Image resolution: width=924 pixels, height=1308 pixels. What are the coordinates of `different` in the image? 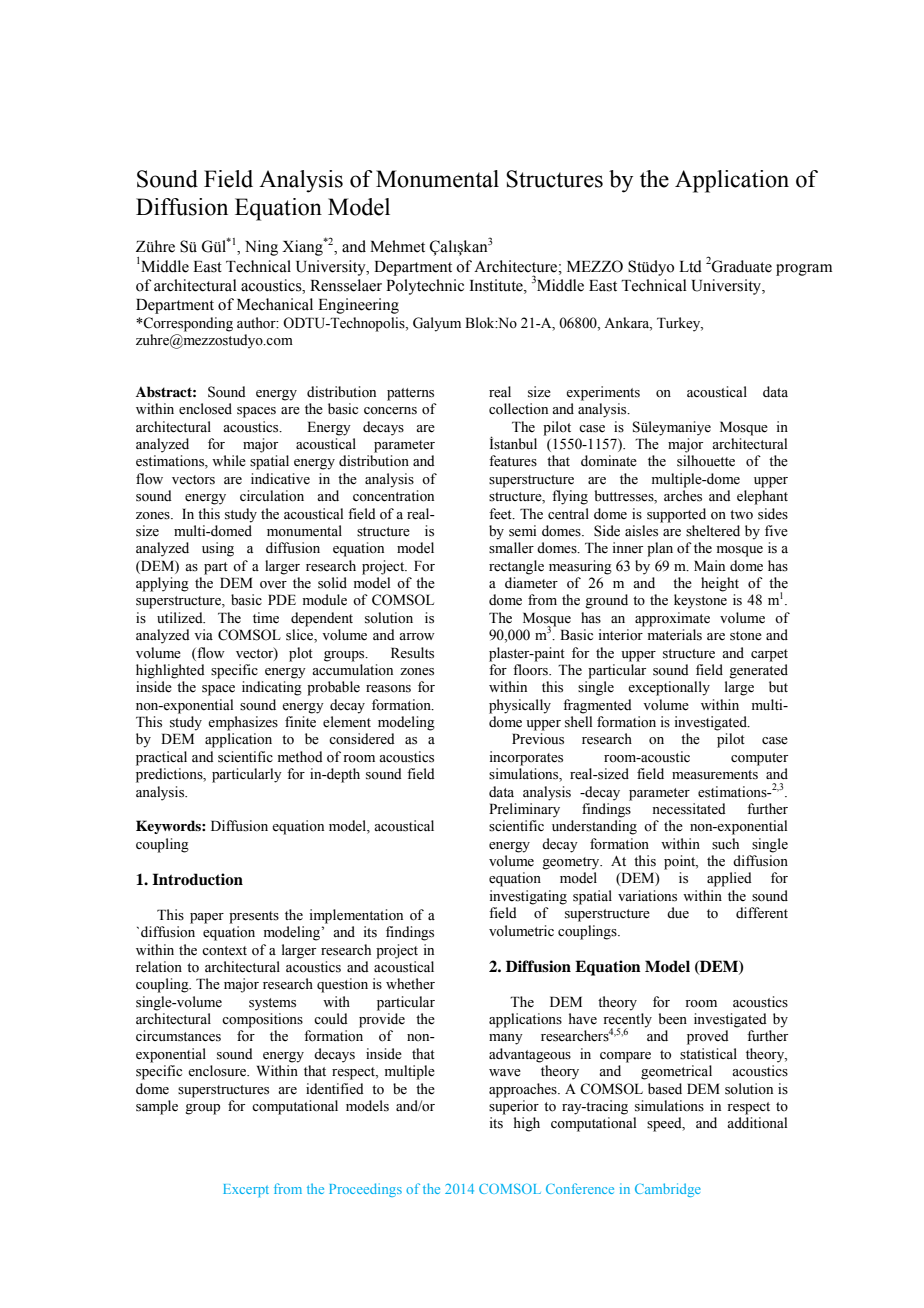 It's located at (762, 913).
